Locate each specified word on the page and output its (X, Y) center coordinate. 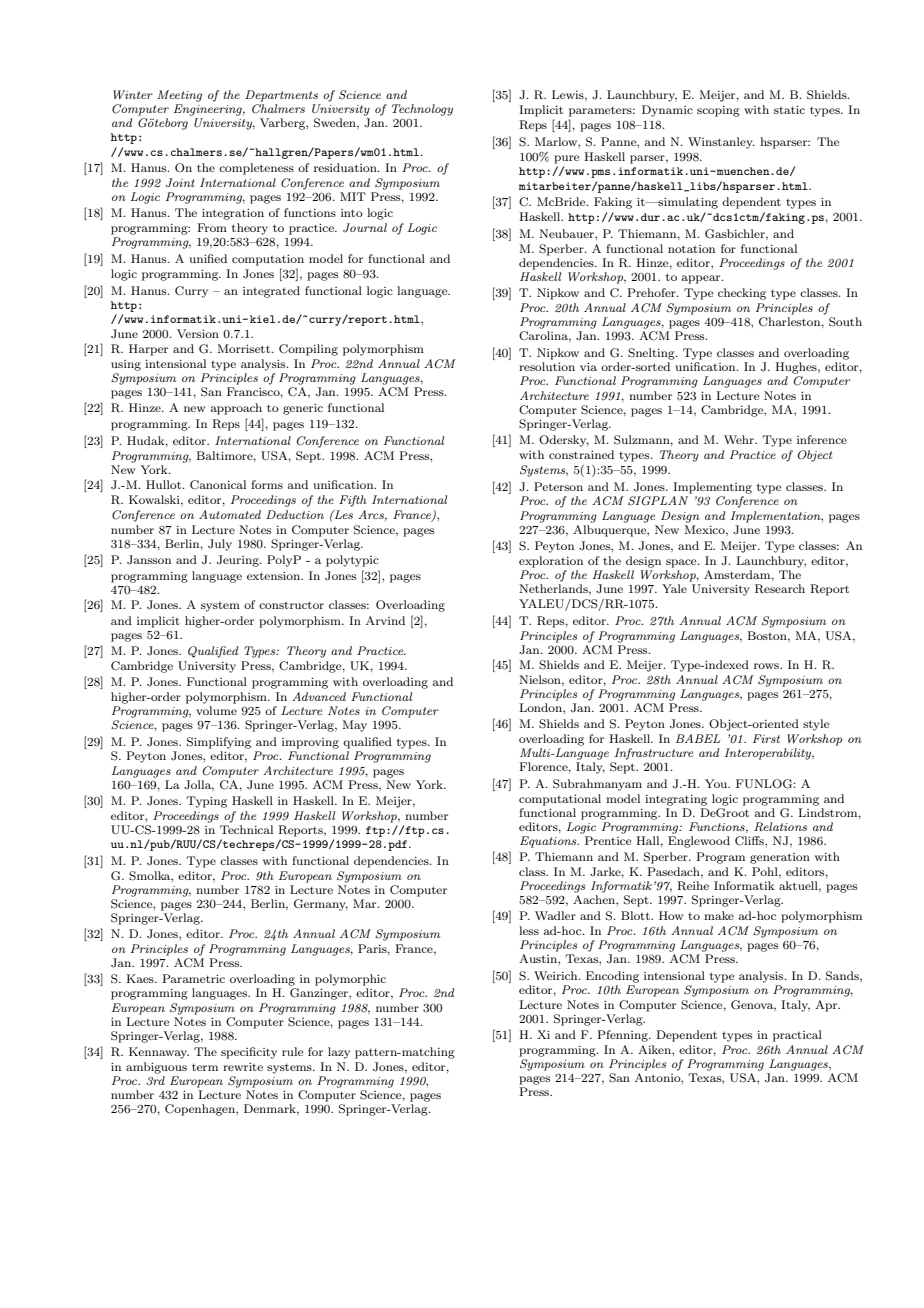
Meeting (179, 96)
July (220, 545)
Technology (422, 110)
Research (780, 589)
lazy (339, 1053)
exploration (551, 562)
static (789, 109)
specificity (249, 1053)
